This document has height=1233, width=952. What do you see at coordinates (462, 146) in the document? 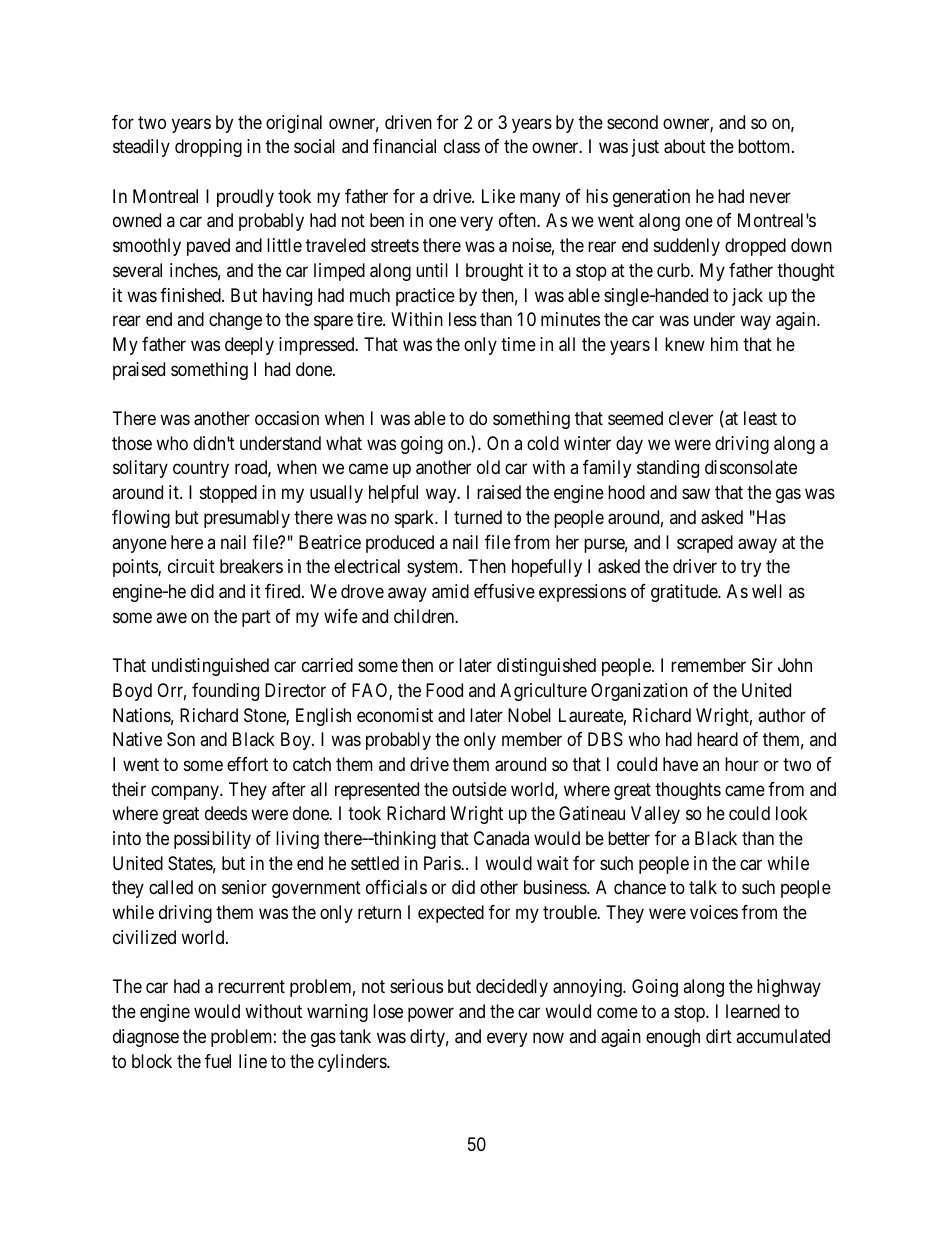
I see `class` at bounding box center [462, 146].
